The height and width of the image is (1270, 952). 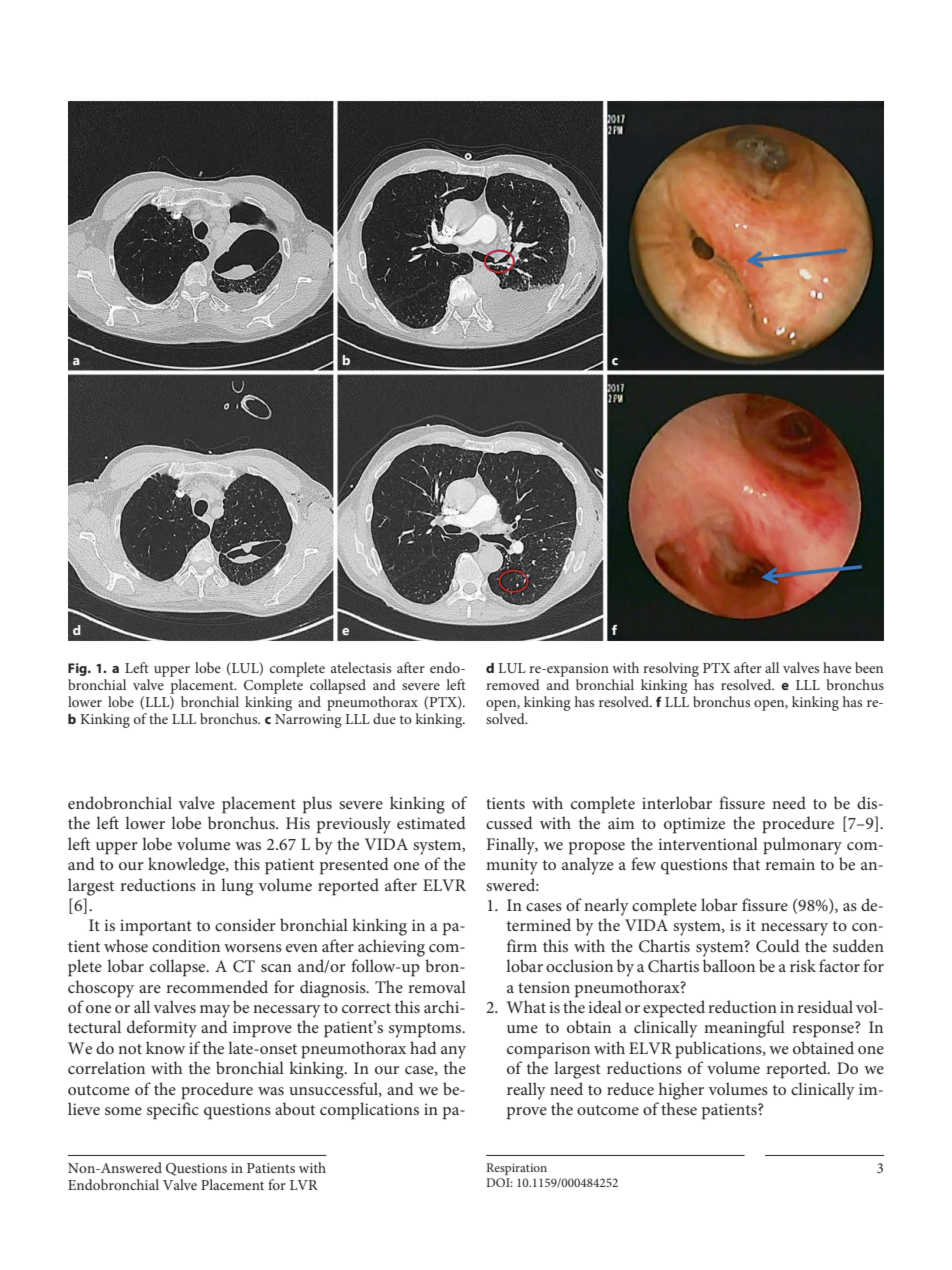 I want to click on important, so click(x=156, y=927).
